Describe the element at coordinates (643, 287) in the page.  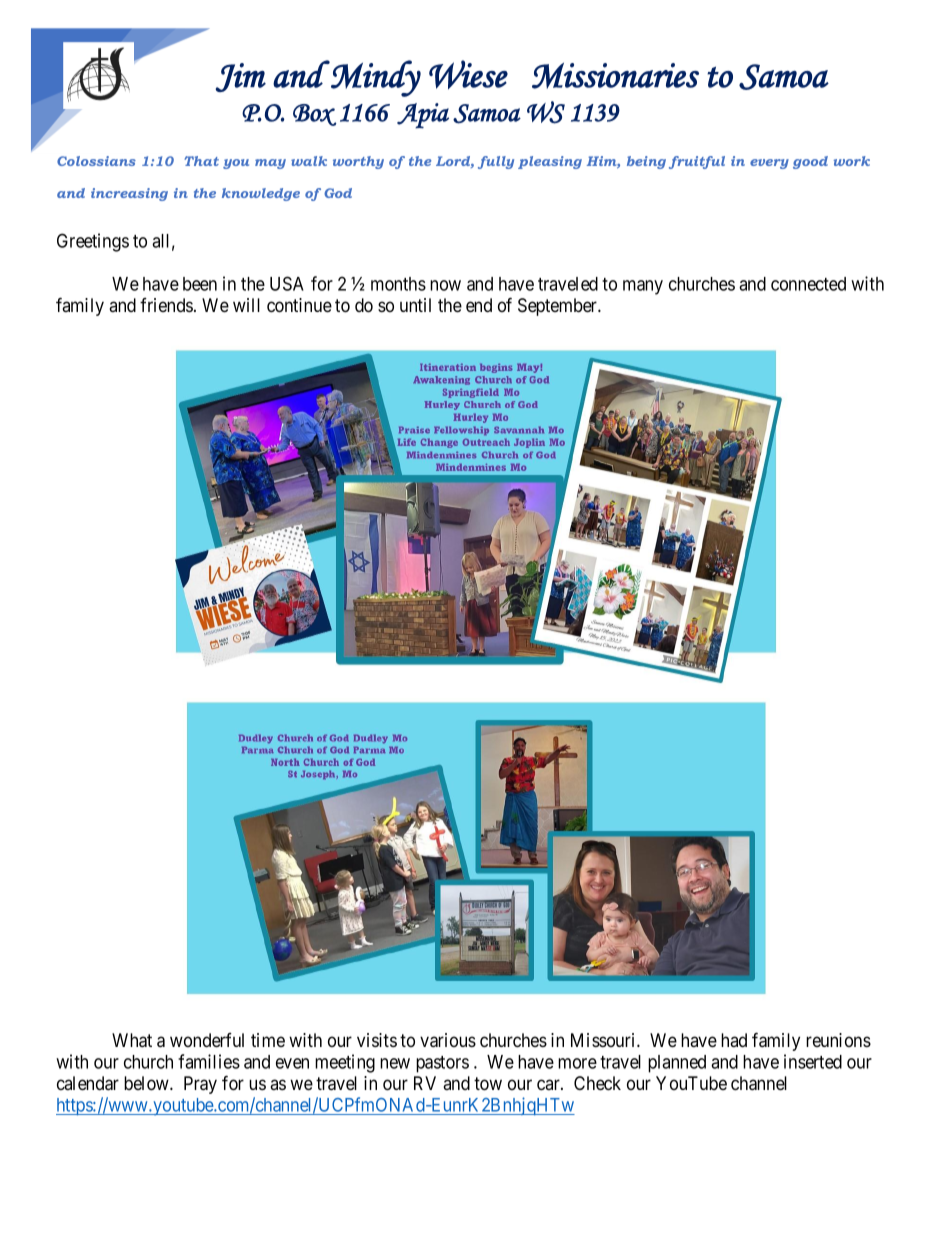
I see `many` at that location.
